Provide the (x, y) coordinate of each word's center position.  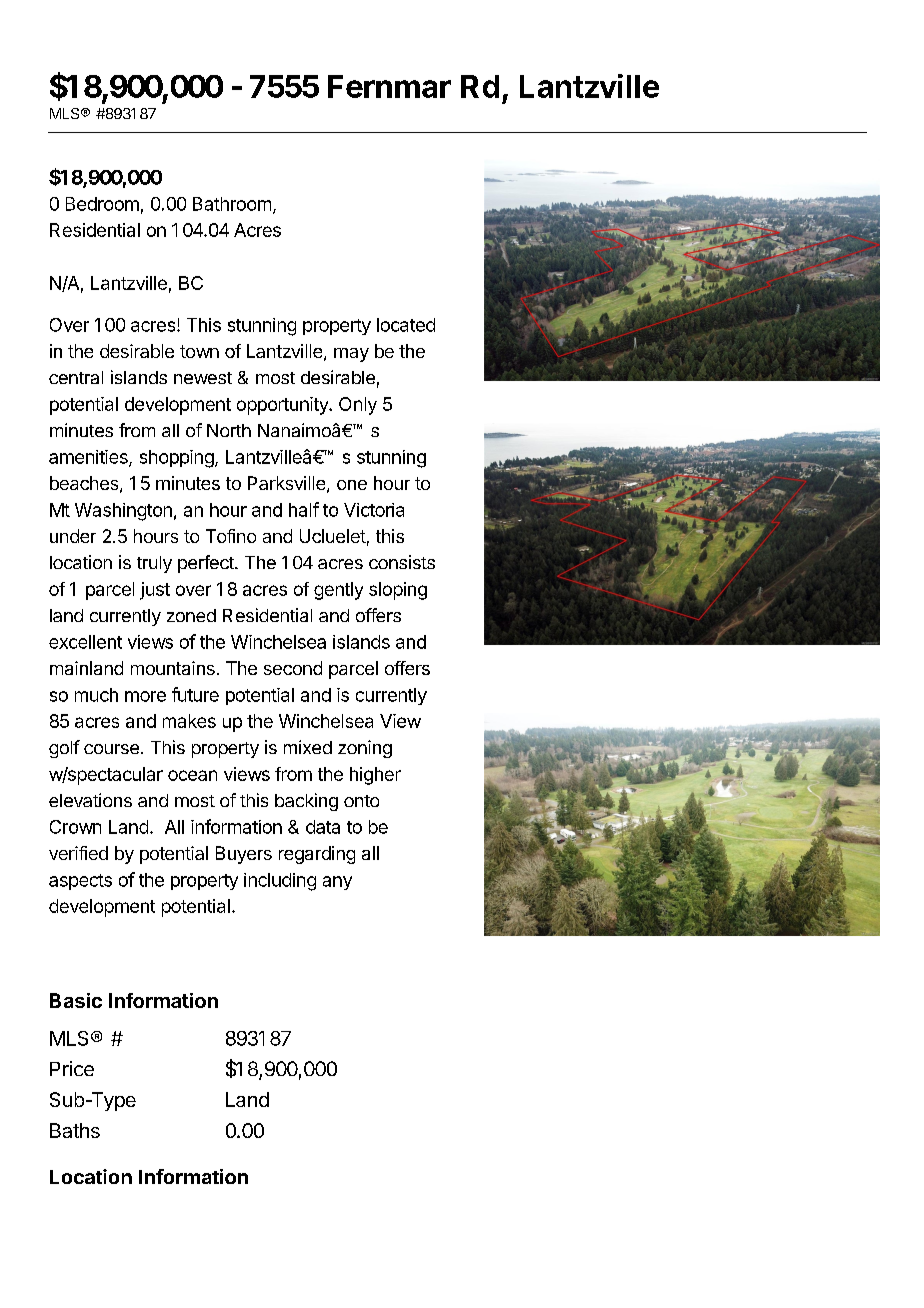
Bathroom (232, 204)
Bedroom (102, 204)
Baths (75, 1130)
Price (72, 1068)
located (406, 325)
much (96, 695)
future (195, 694)
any (337, 883)
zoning (365, 749)
